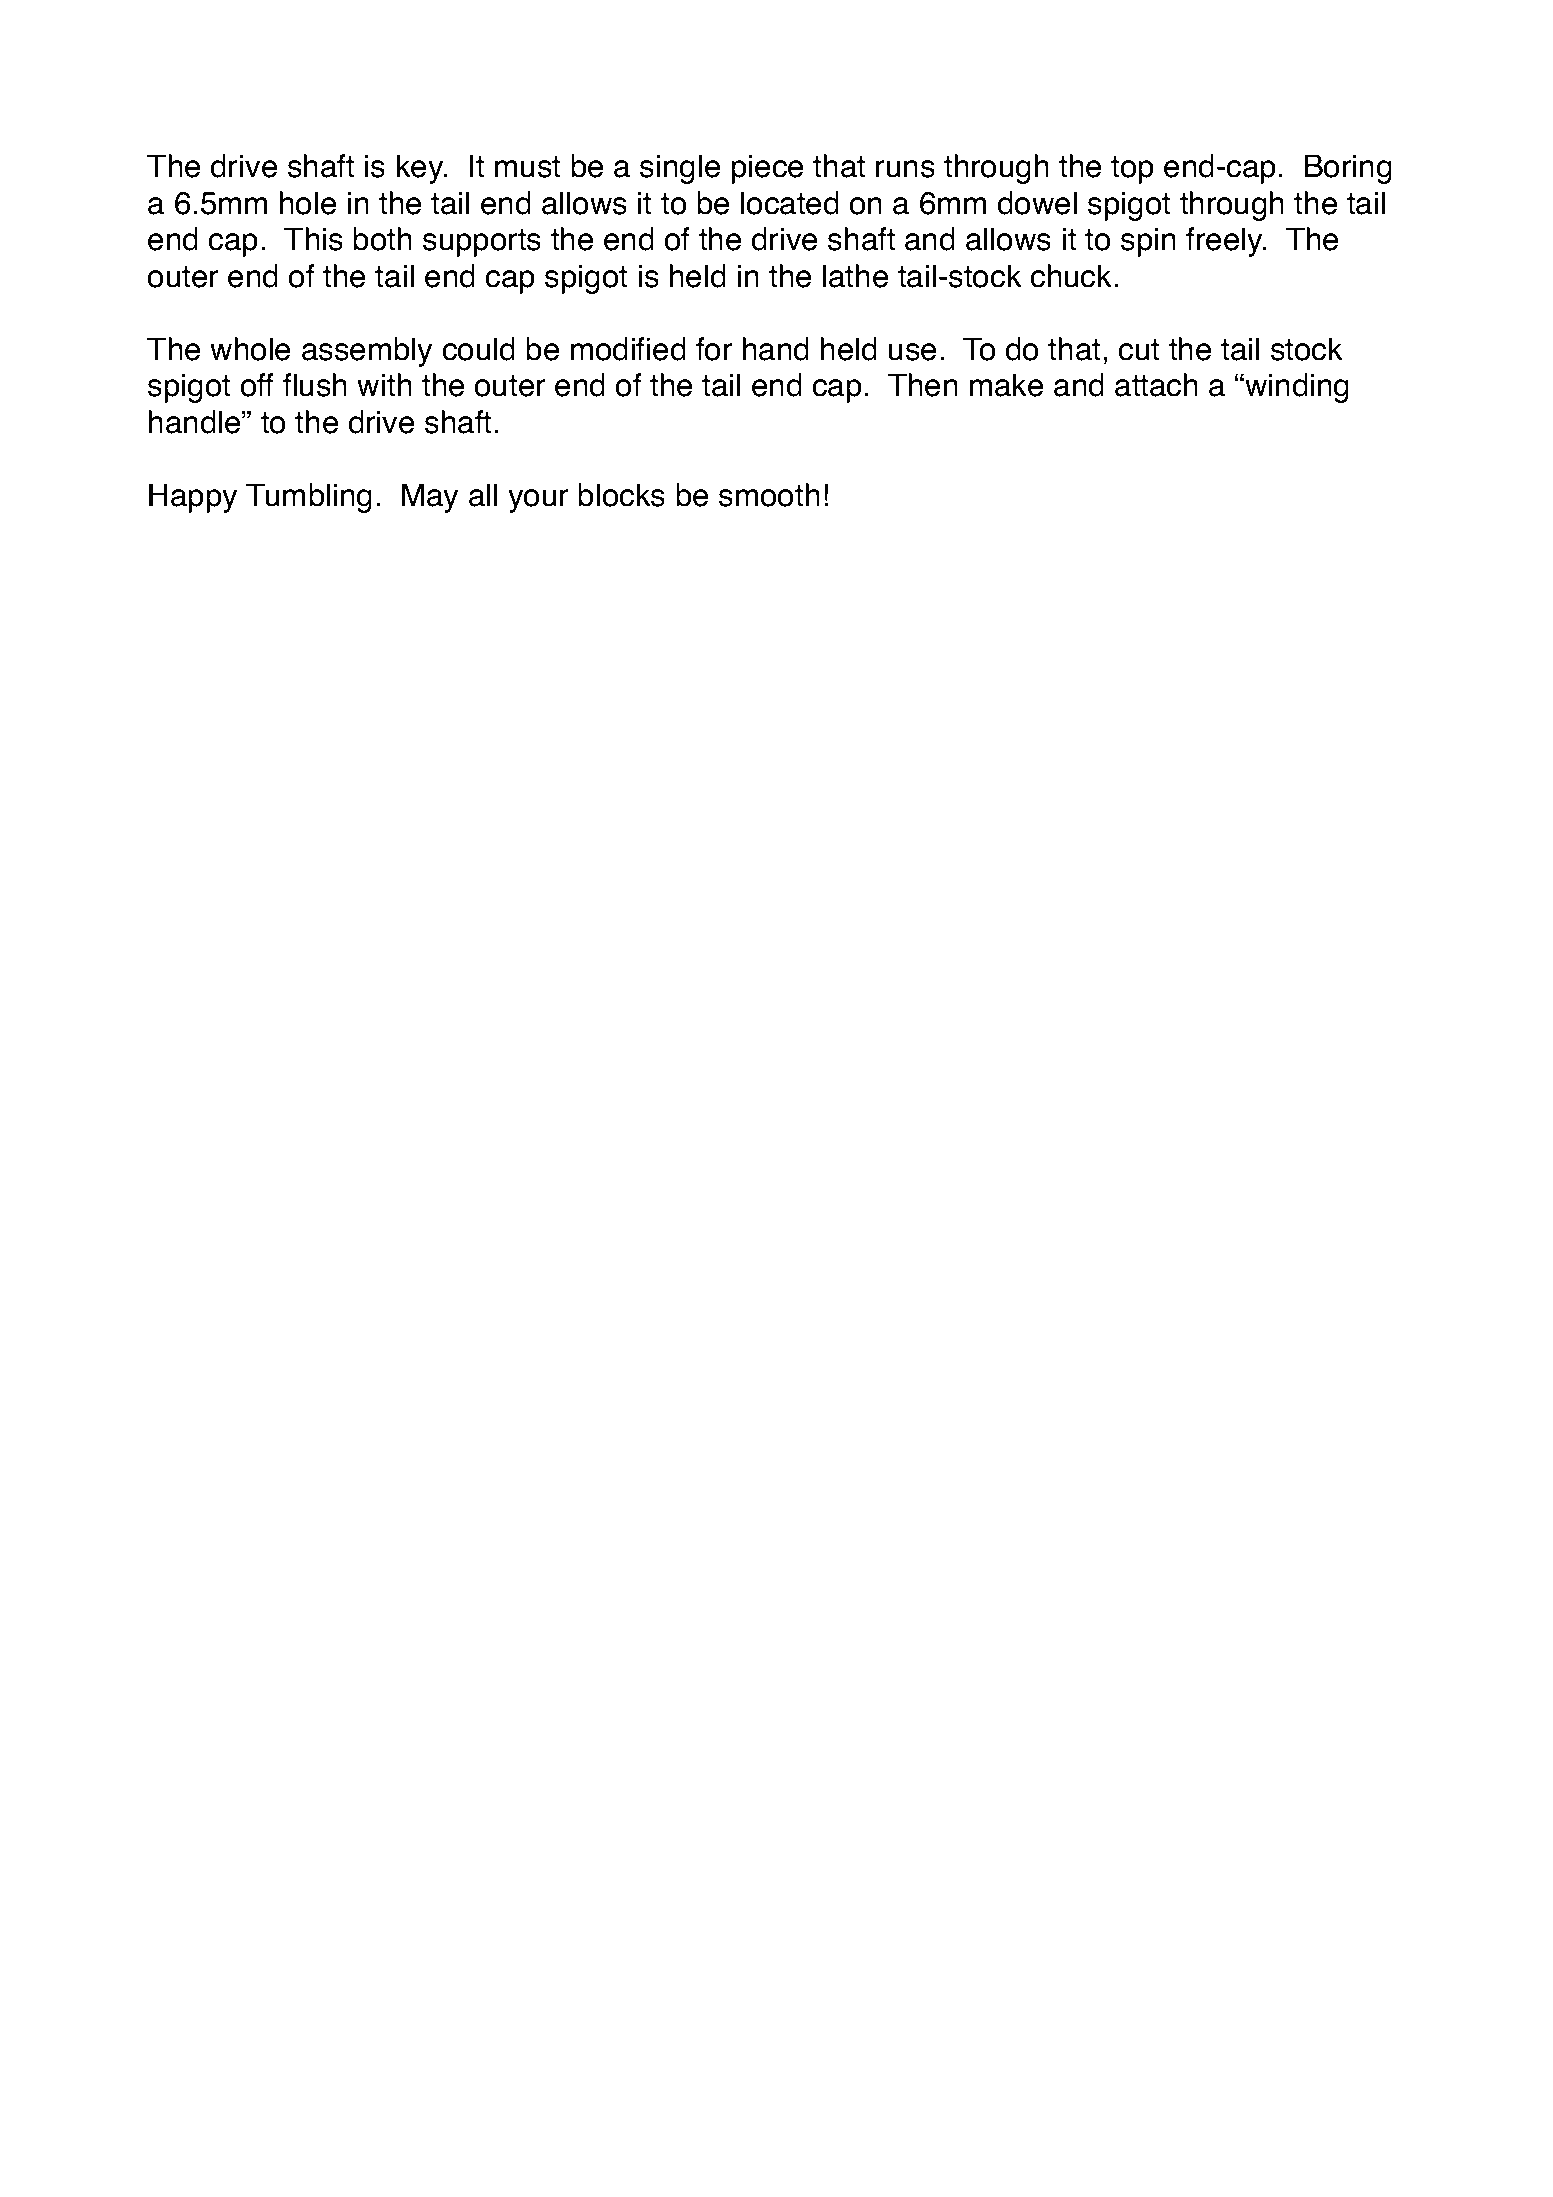 Image resolution: width=1553 pixels, height=2197 pixels. I want to click on key, so click(421, 169).
